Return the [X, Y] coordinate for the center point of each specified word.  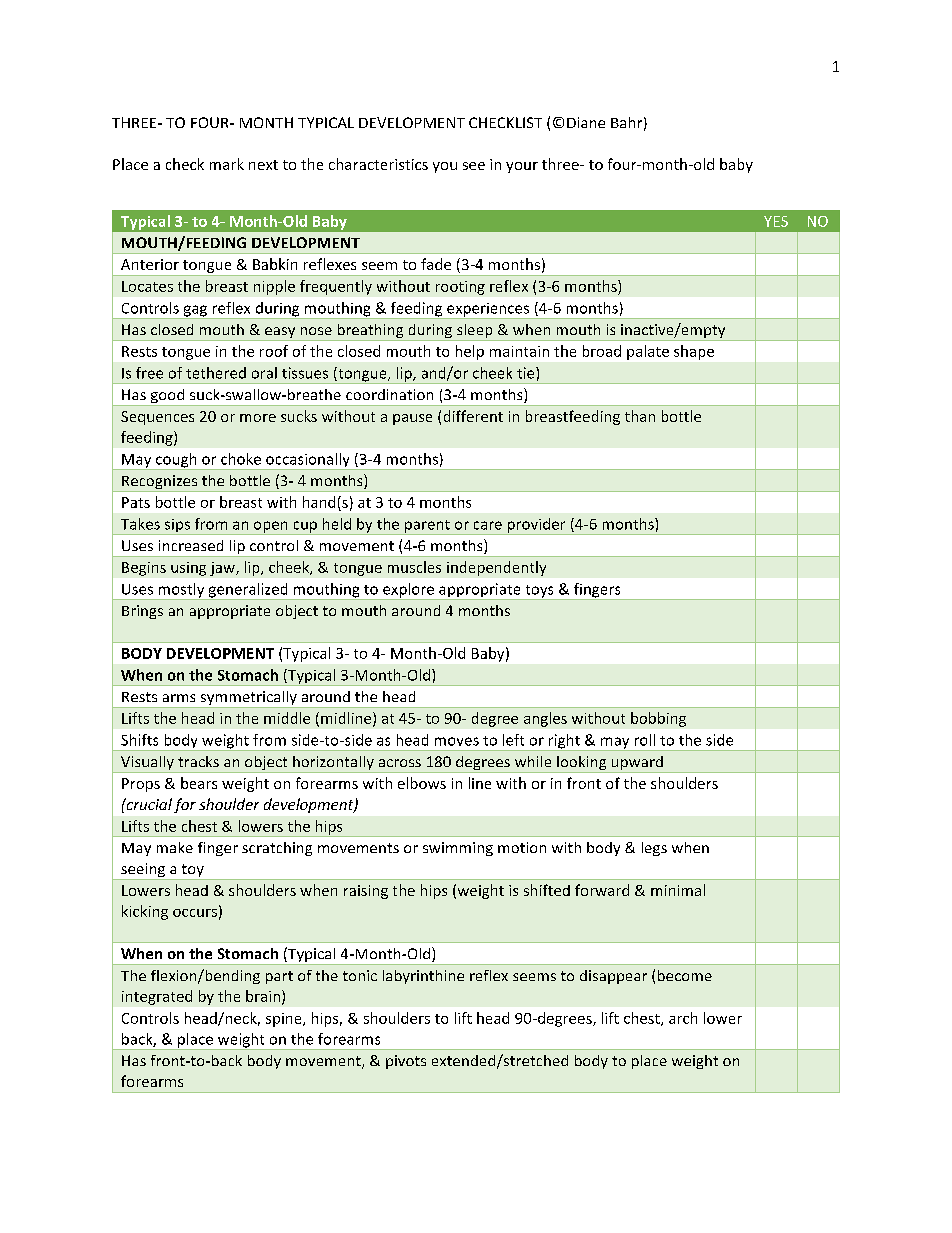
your [522, 167]
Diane [586, 122]
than [640, 416]
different [473, 416]
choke [241, 459]
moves [457, 741]
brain [263, 996]
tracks [198, 761]
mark [227, 164]
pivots [406, 1062]
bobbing [658, 719]
